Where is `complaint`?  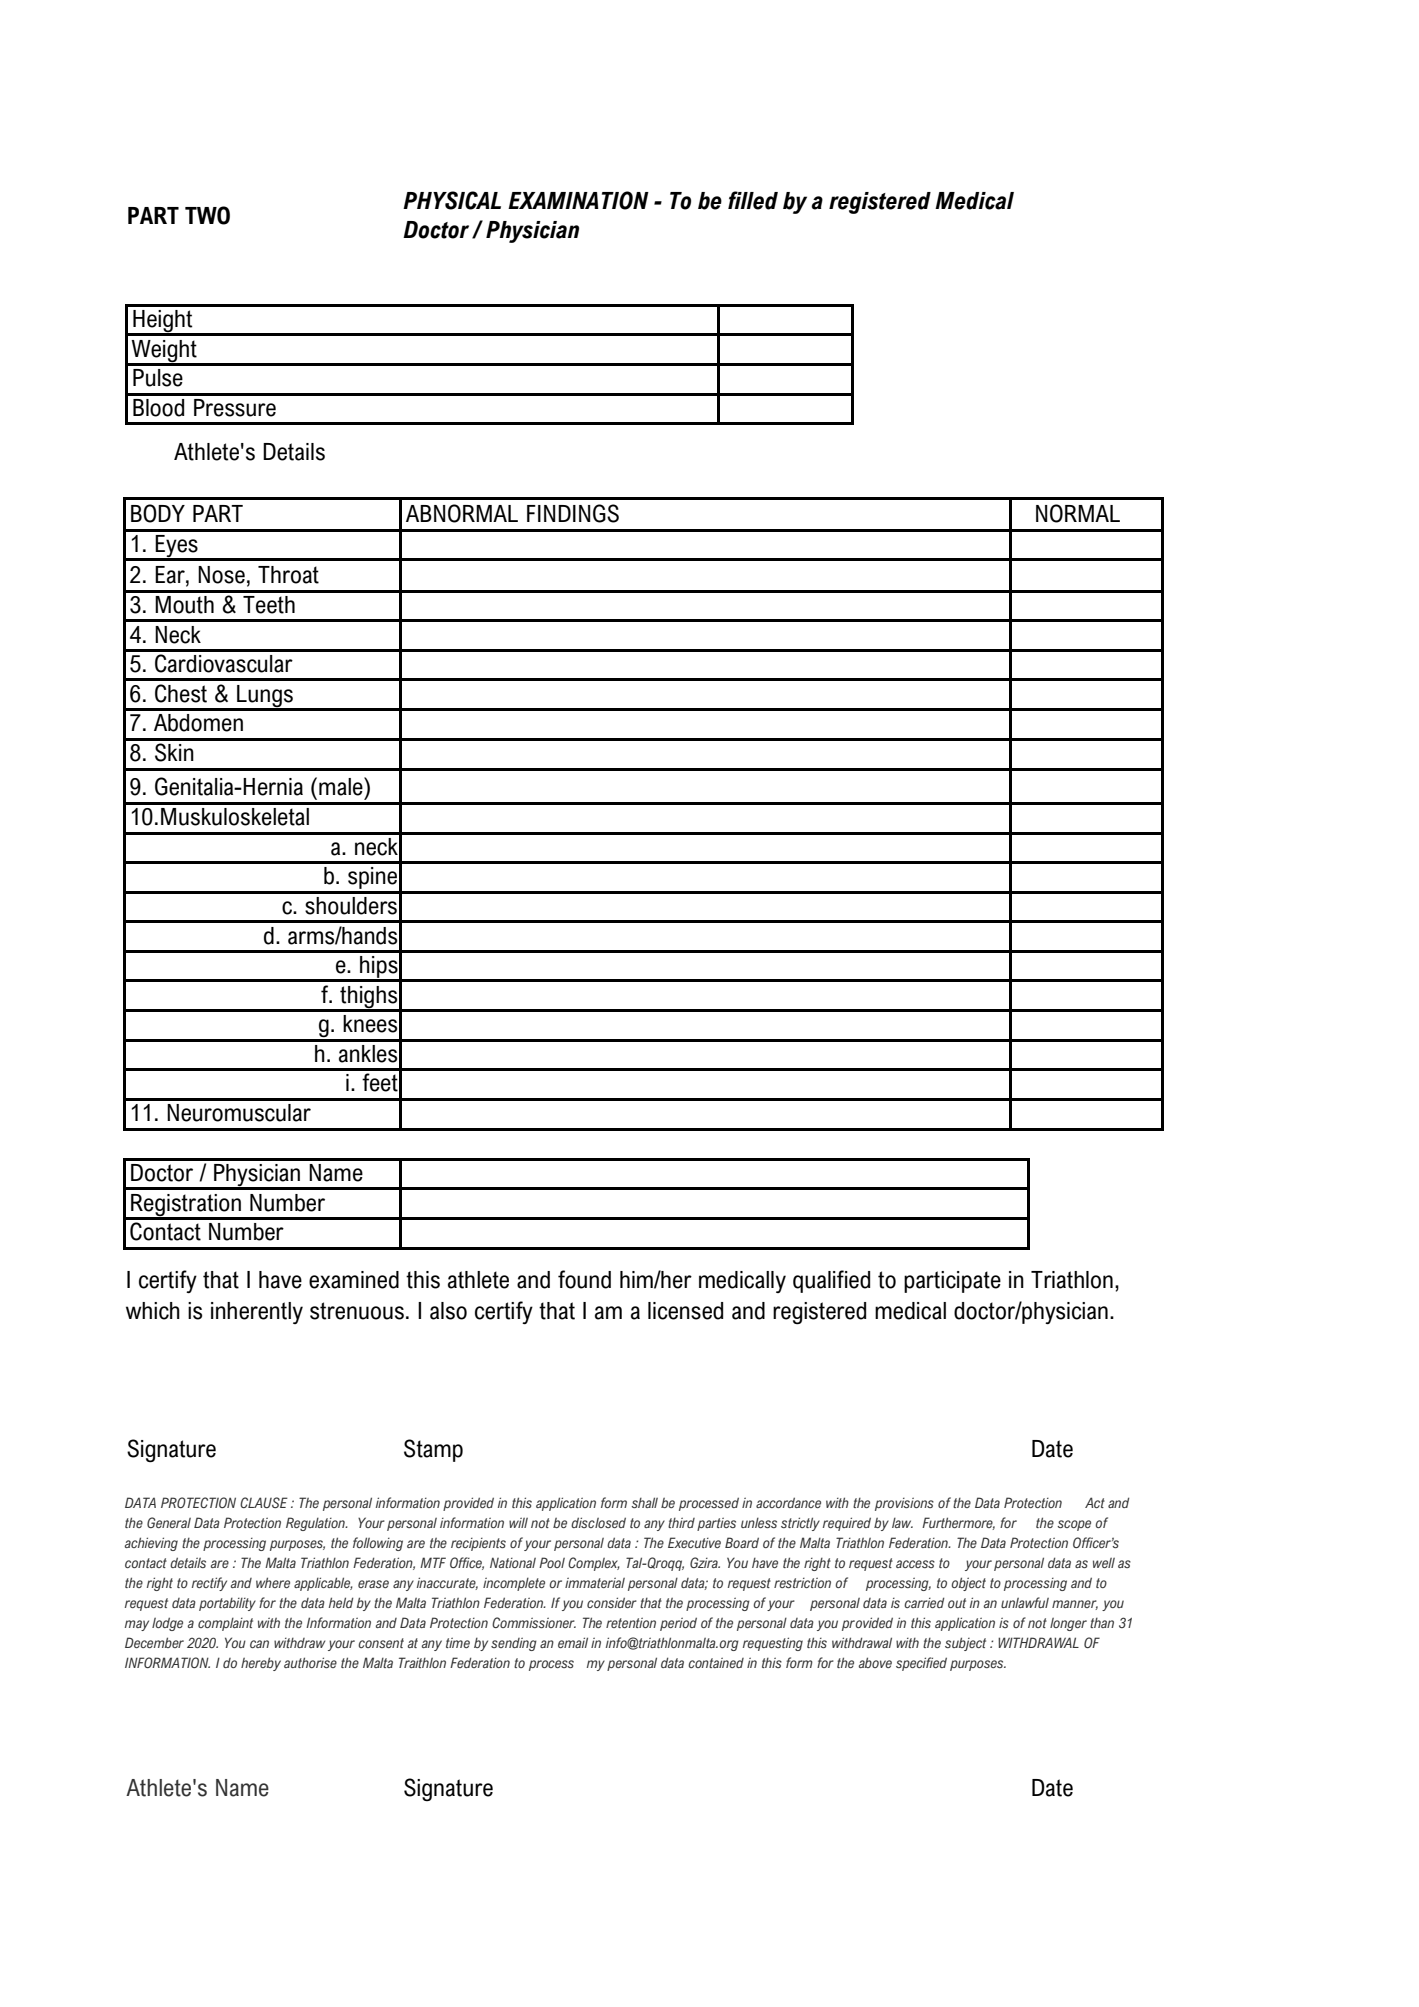 complaint is located at coordinates (225, 1624).
